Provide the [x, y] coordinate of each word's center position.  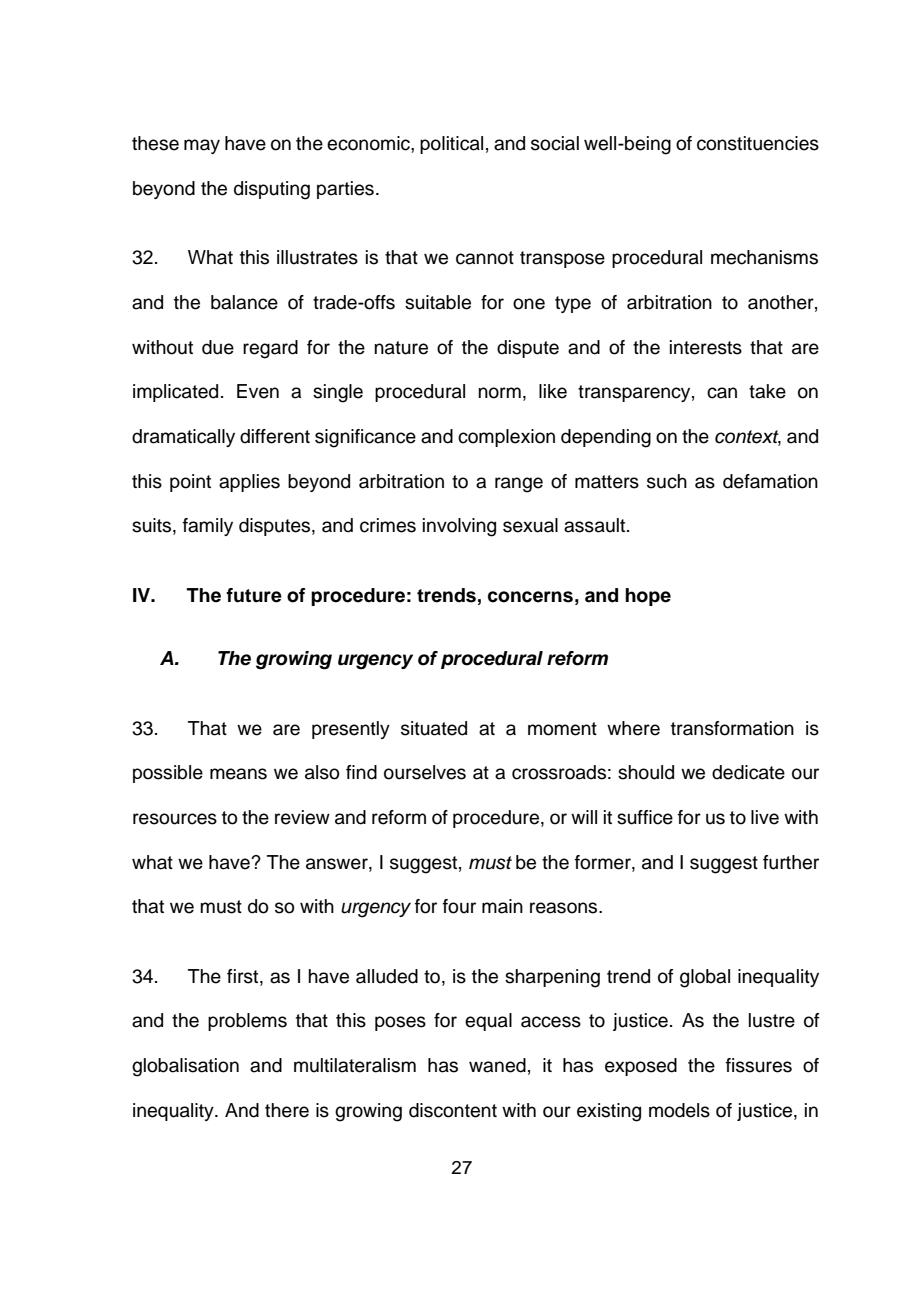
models [679, 1110]
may [202, 146]
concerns [530, 597]
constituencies [758, 143]
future [254, 595]
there [287, 1110]
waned [497, 1065]
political [451, 145]
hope [648, 597]
